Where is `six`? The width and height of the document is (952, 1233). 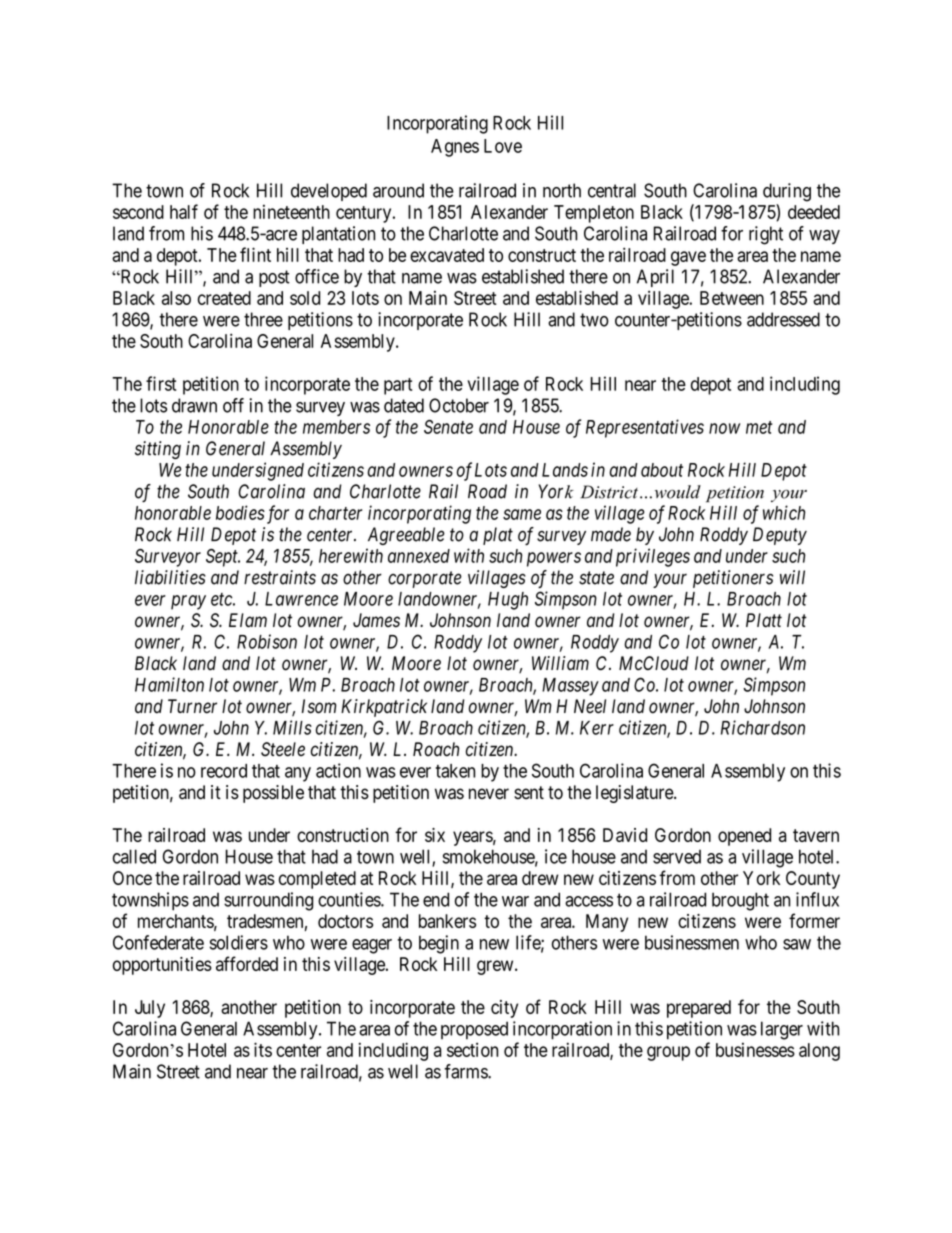
six is located at coordinates (435, 835).
